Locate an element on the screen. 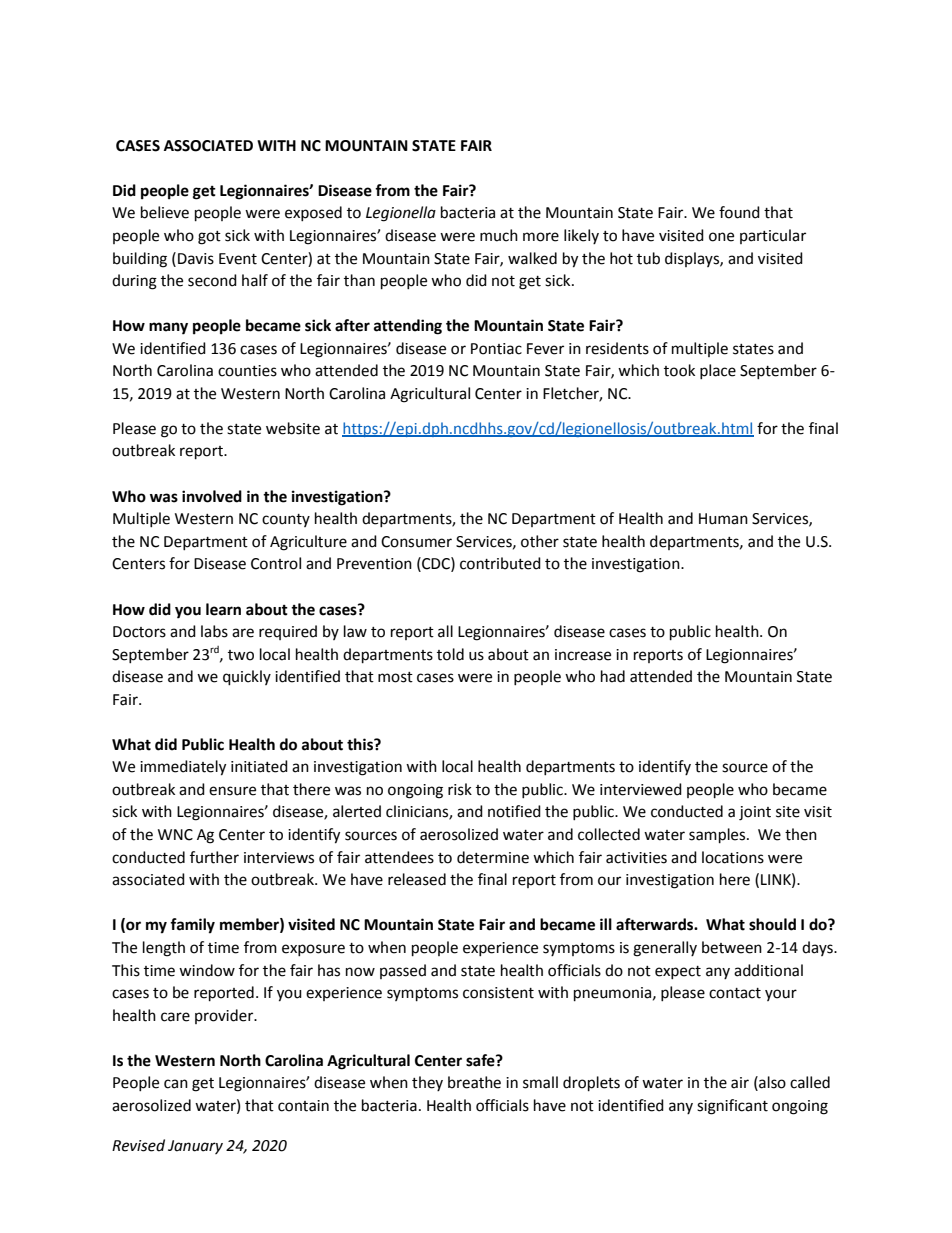 The height and width of the screenshot is (1233, 952). January is located at coordinates (195, 1147).
